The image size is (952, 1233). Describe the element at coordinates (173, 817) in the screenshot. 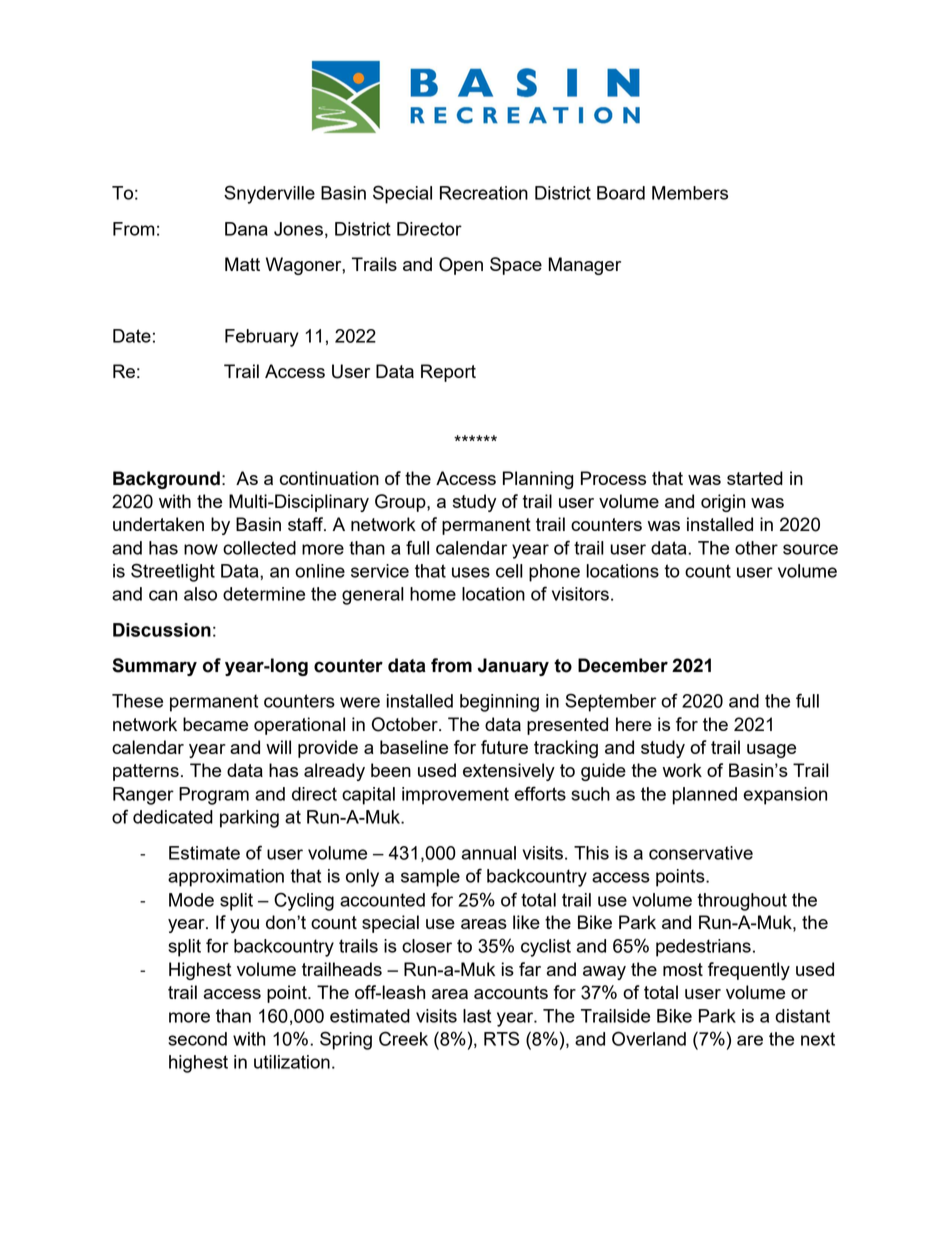

I see `dedicated` at that location.
